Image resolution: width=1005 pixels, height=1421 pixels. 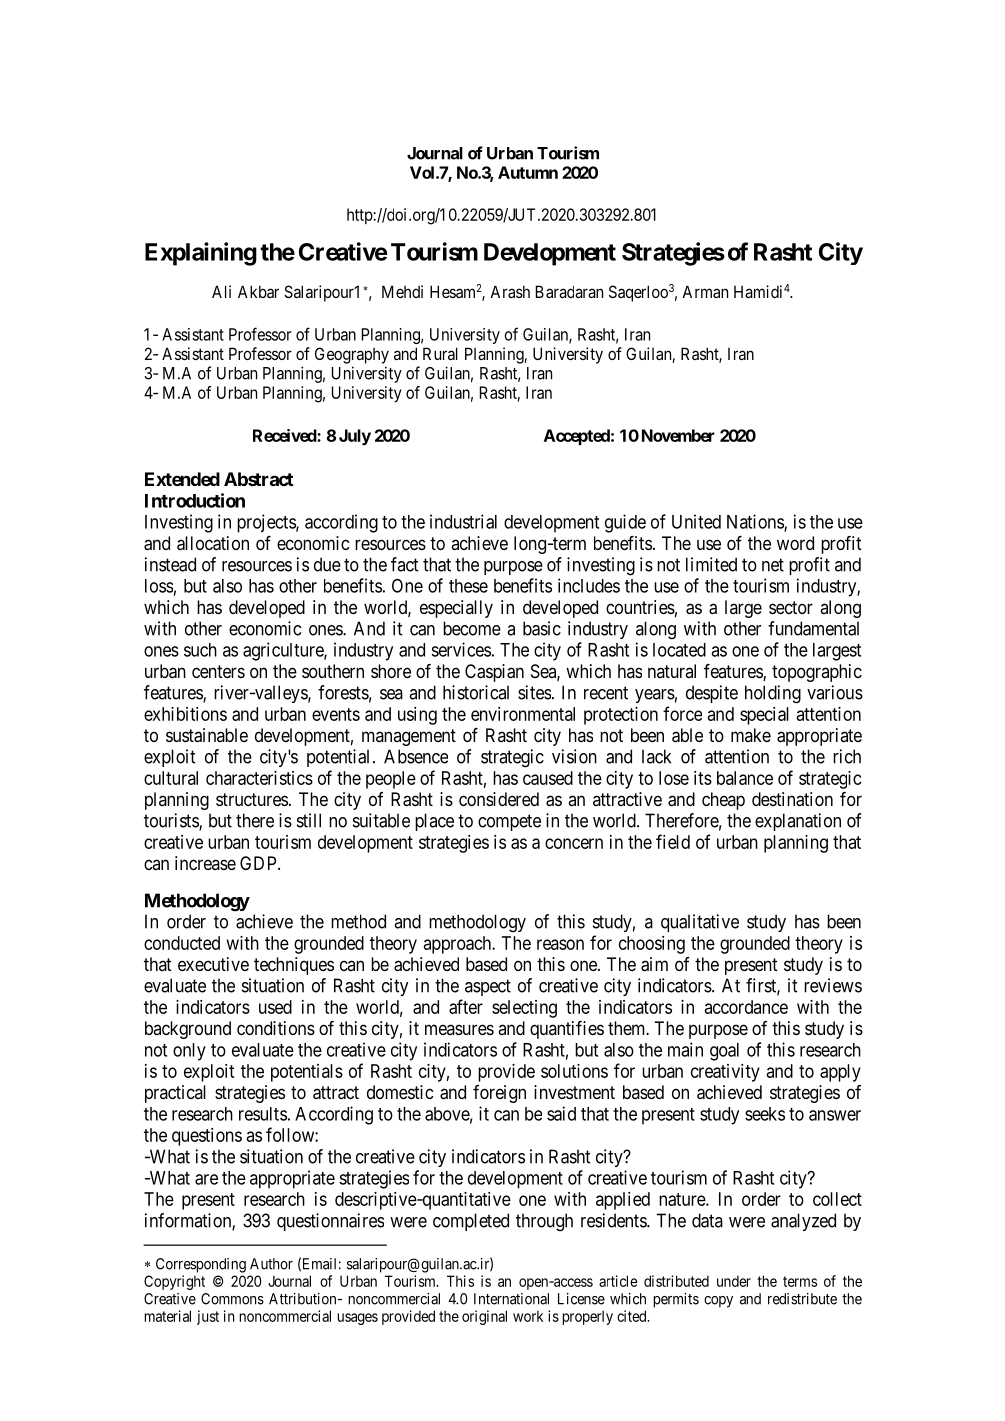 What do you see at coordinates (459, 945) in the screenshot?
I see `approach` at bounding box center [459, 945].
